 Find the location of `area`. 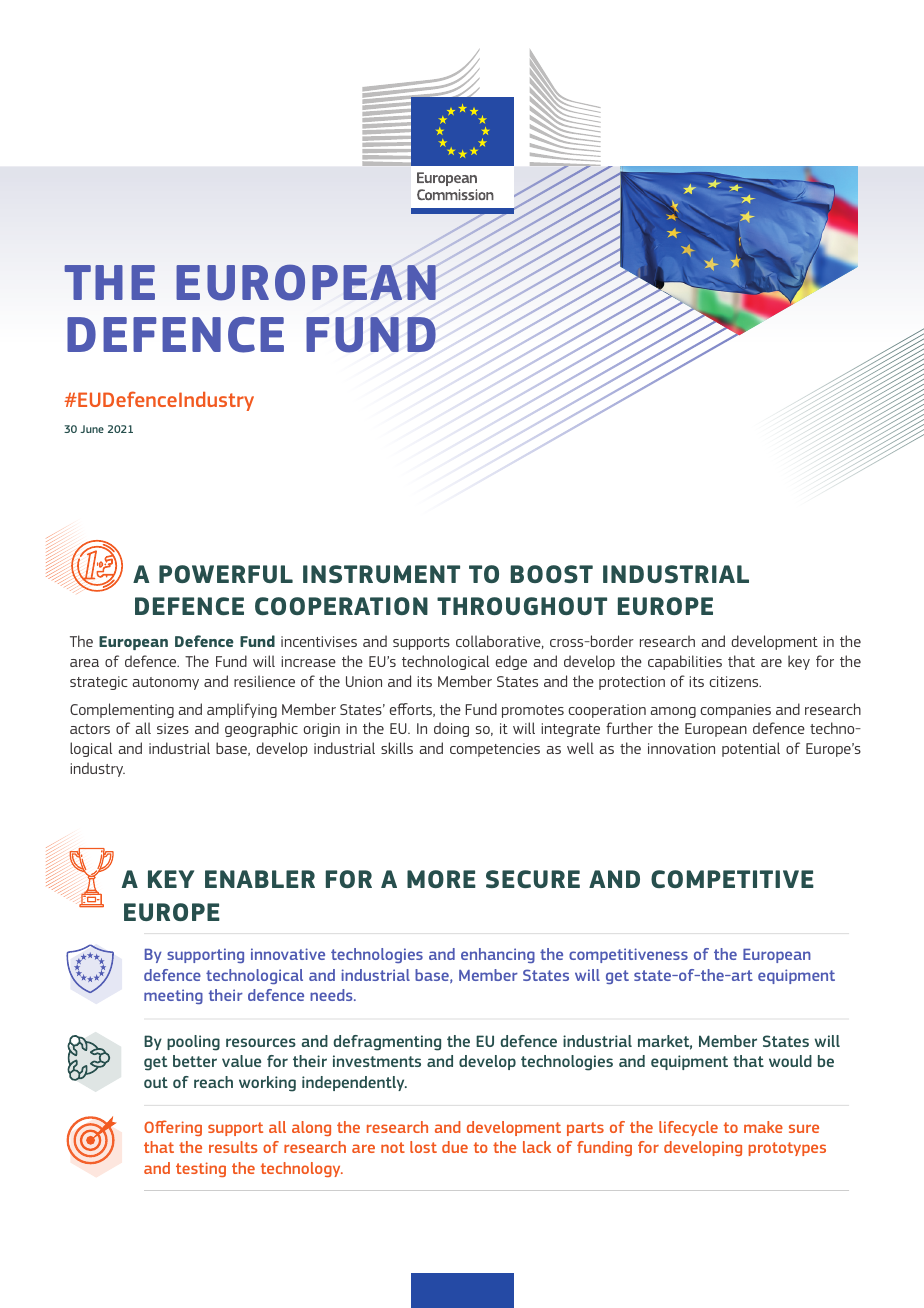

area is located at coordinates (84, 663).
